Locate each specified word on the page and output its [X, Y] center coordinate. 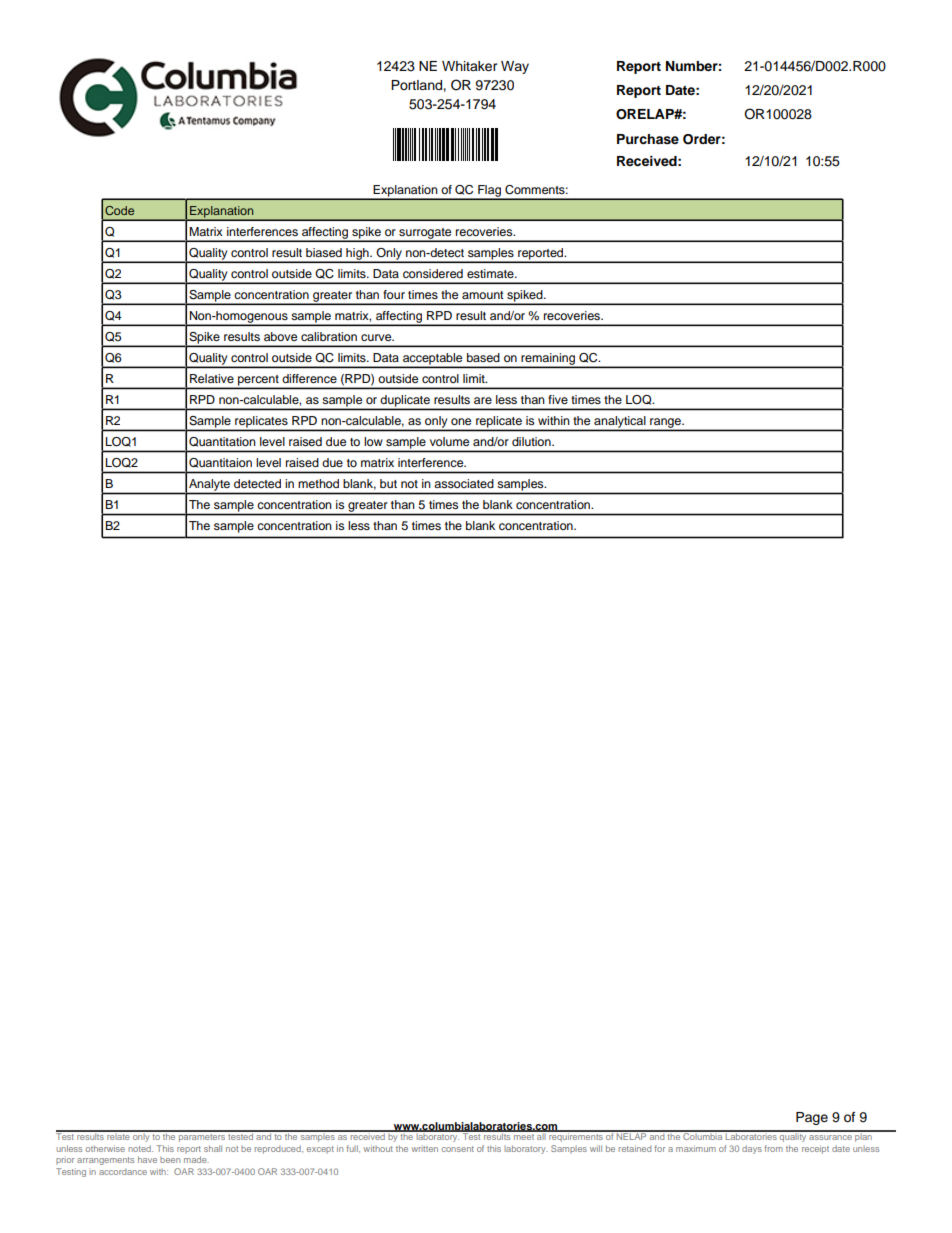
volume [449, 441]
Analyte [209, 485]
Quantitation [222, 442]
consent [458, 1149]
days [752, 1149]
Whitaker [470, 66]
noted [140, 1148]
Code [119, 210]
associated [464, 483]
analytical [620, 423]
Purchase [648, 139]
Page [812, 1118]
